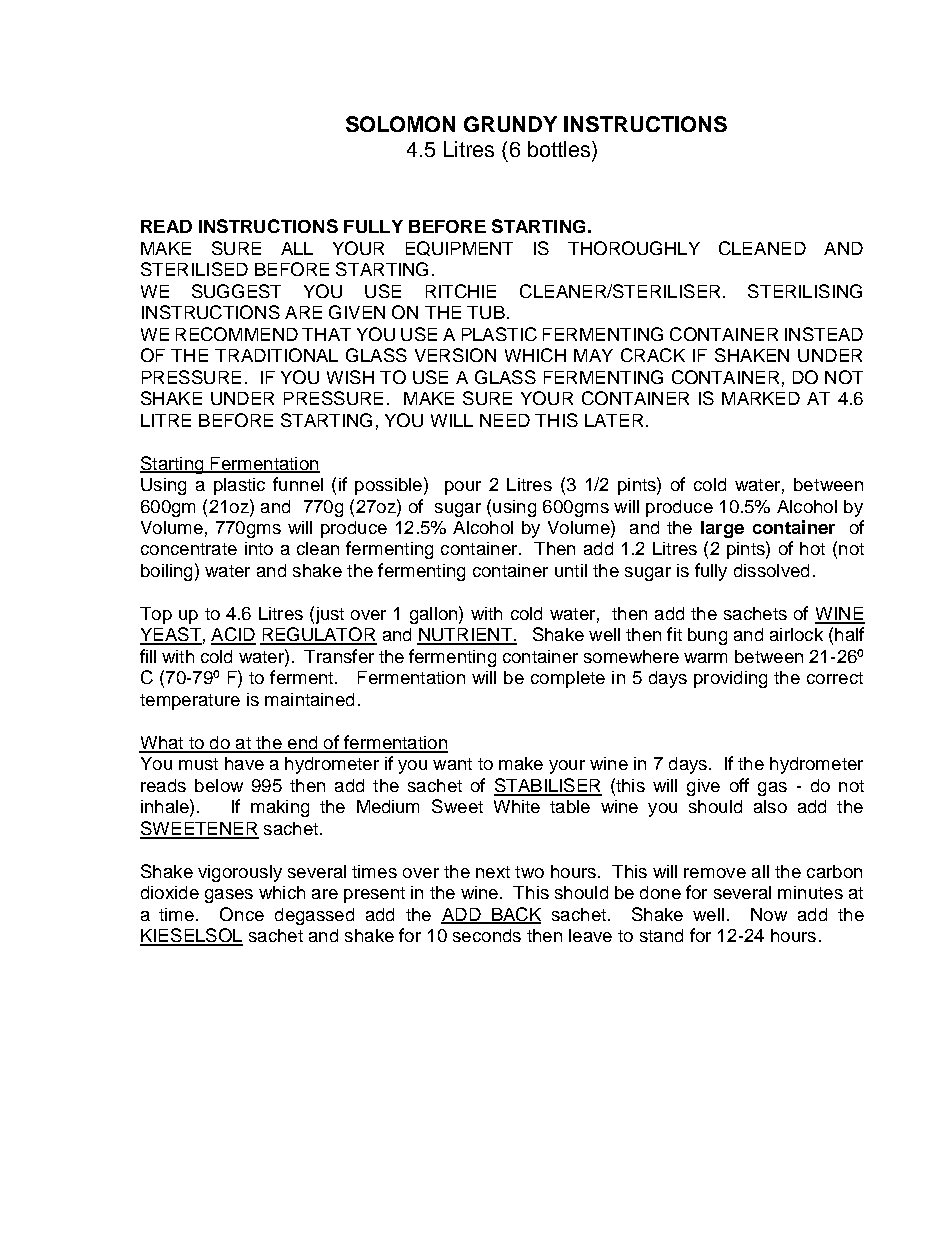 The width and height of the screenshot is (952, 1233). Describe the element at coordinates (400, 124) in the screenshot. I see `SOLOMON` at that location.
